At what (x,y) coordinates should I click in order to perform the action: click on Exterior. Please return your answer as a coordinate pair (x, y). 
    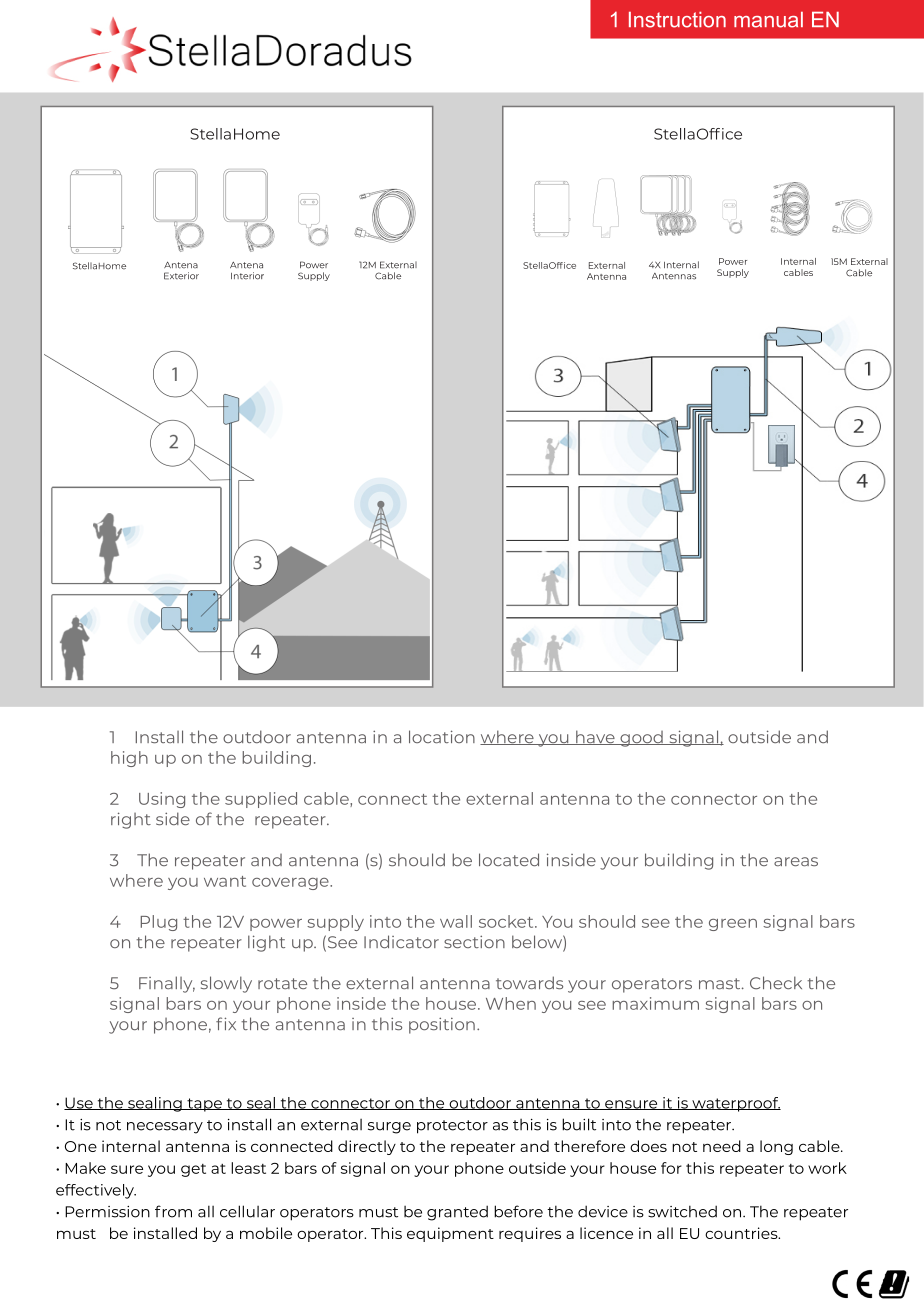
    Looking at the image, I should click on (181, 276).
